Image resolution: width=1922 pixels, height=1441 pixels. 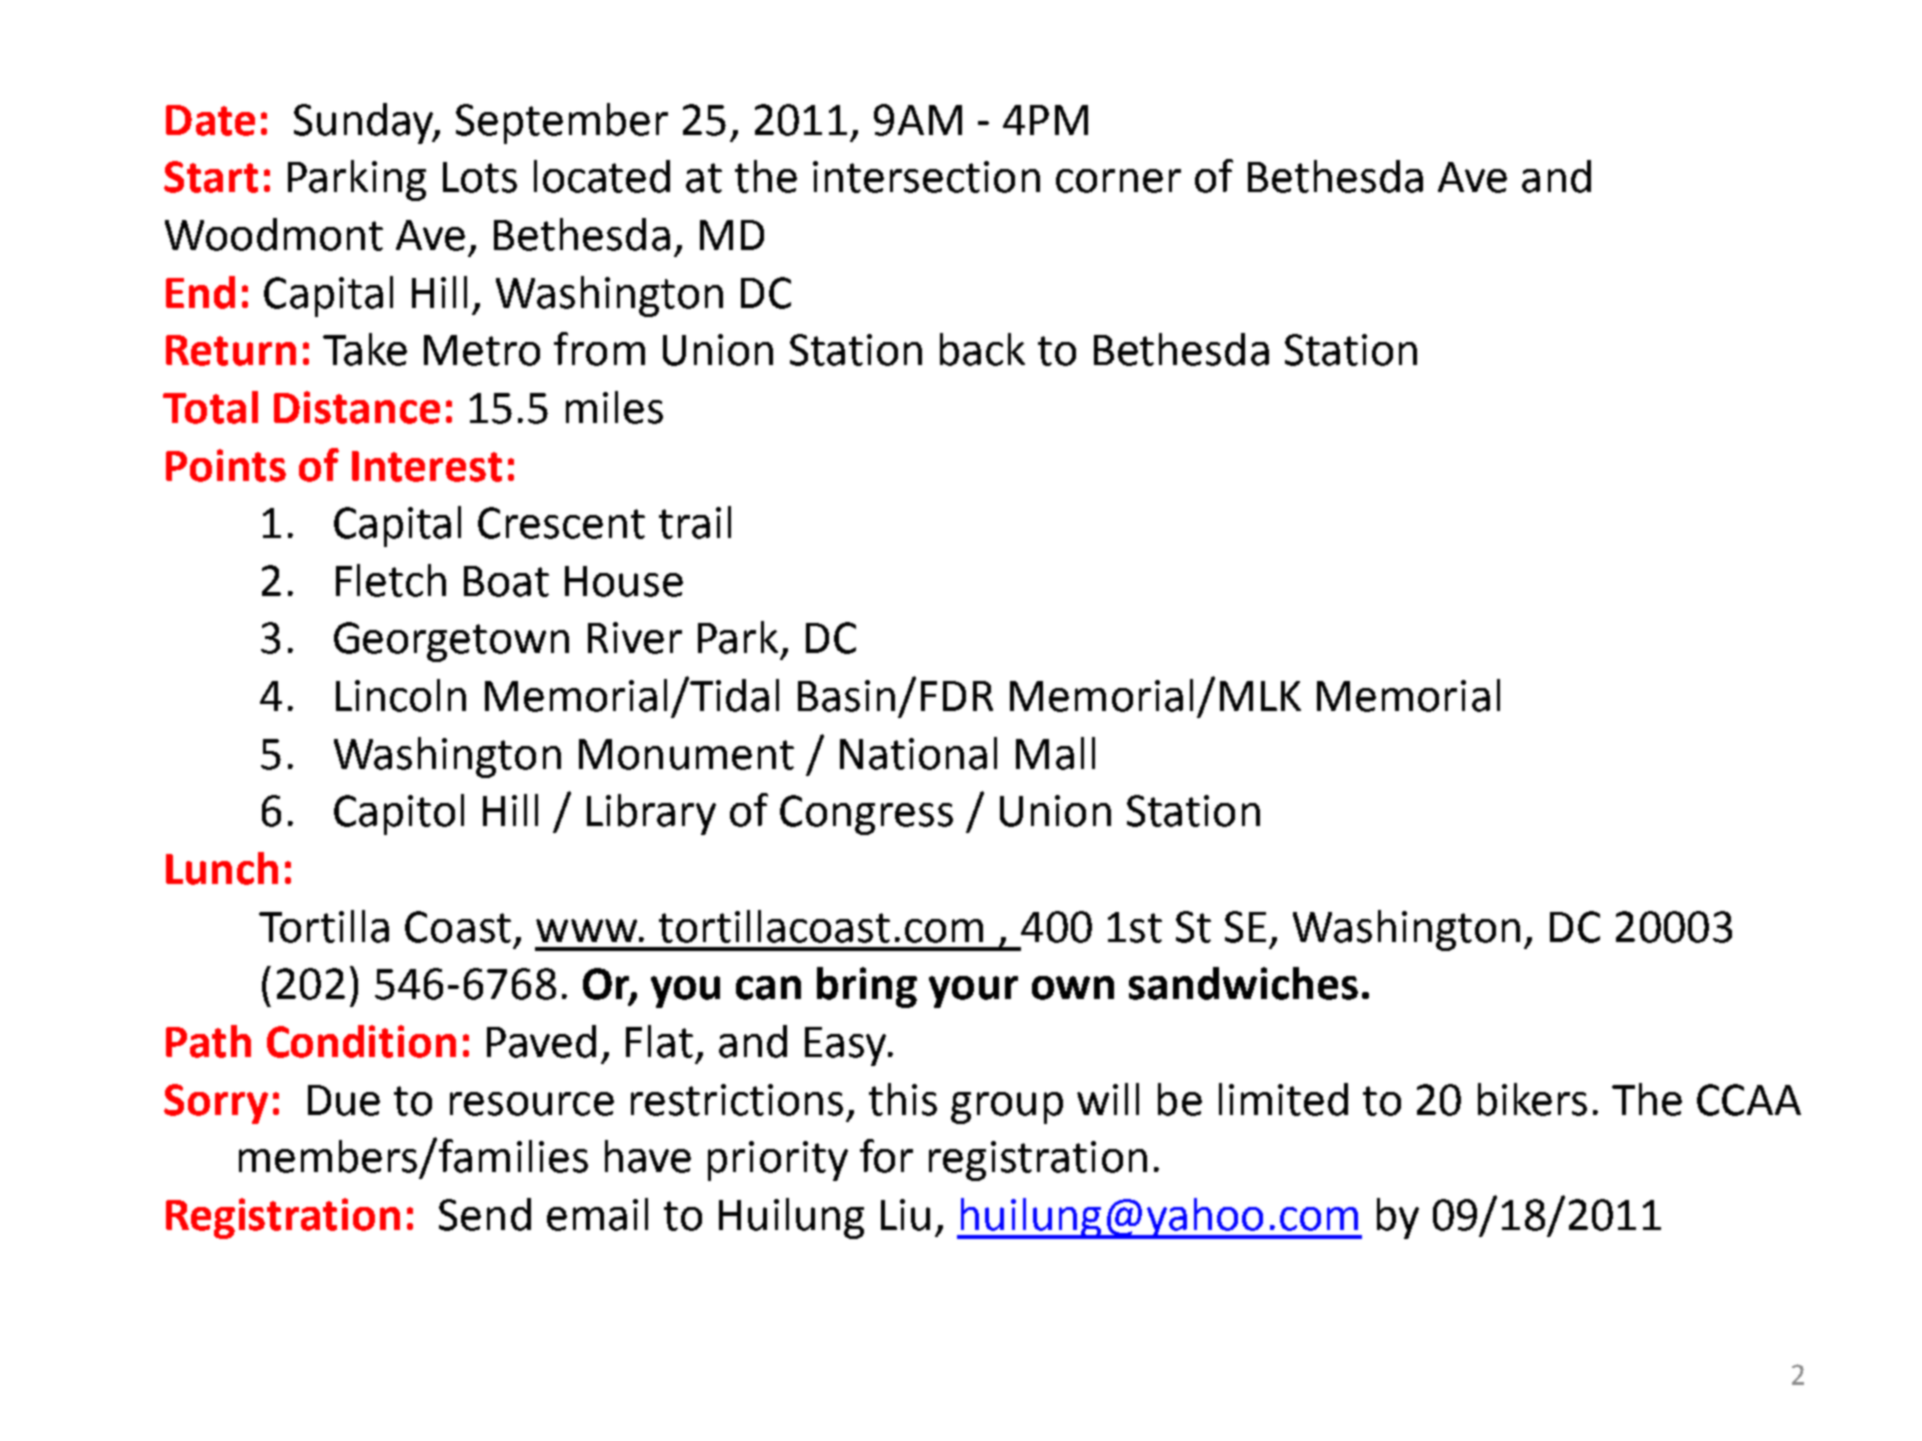 What do you see at coordinates (1243, 983) in the screenshot?
I see `sandwiches` at bounding box center [1243, 983].
